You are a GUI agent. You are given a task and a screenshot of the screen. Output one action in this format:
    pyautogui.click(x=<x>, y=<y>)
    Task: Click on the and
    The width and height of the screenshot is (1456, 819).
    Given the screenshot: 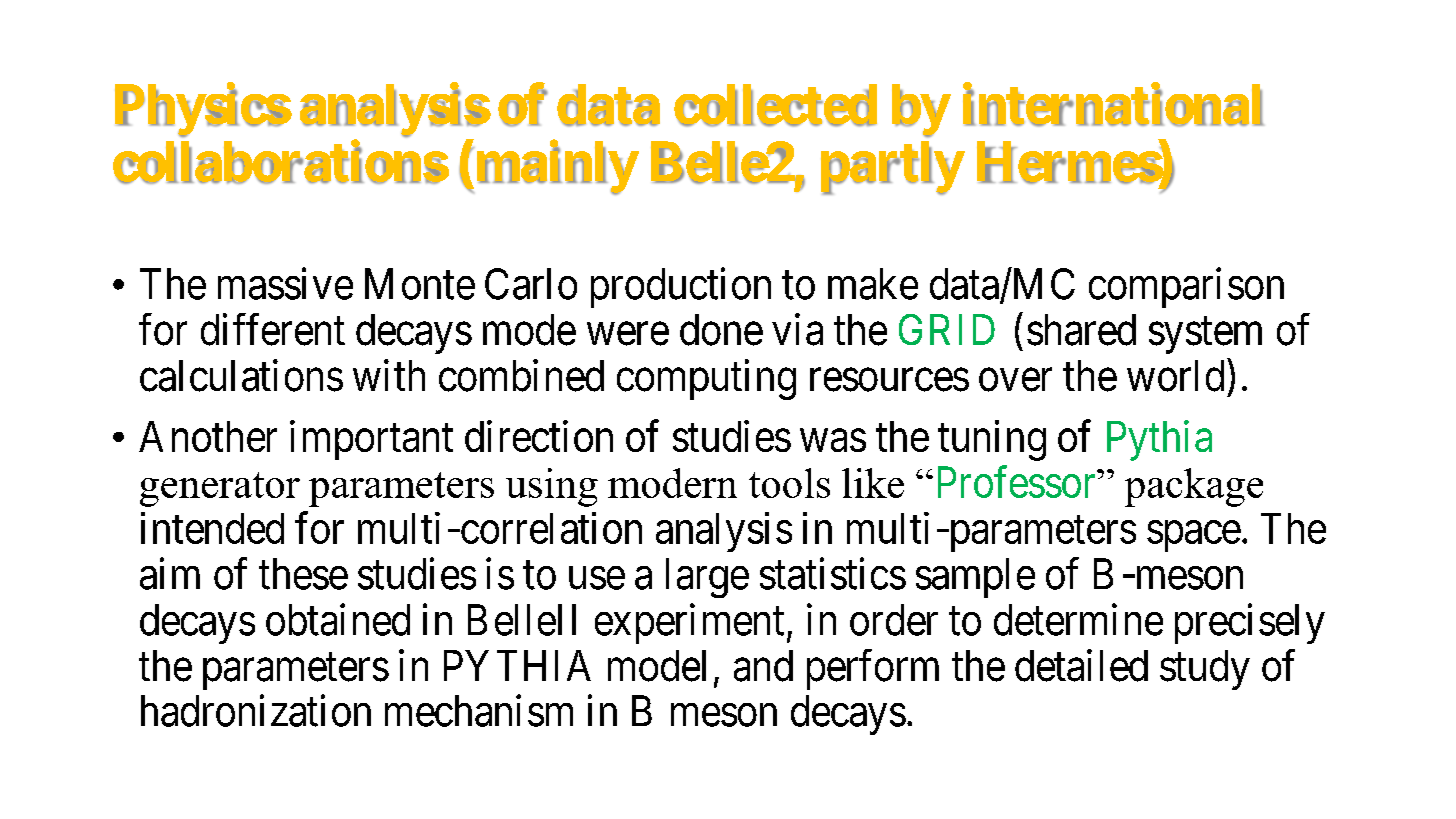 What is the action you would take?
    pyautogui.click(x=763, y=666)
